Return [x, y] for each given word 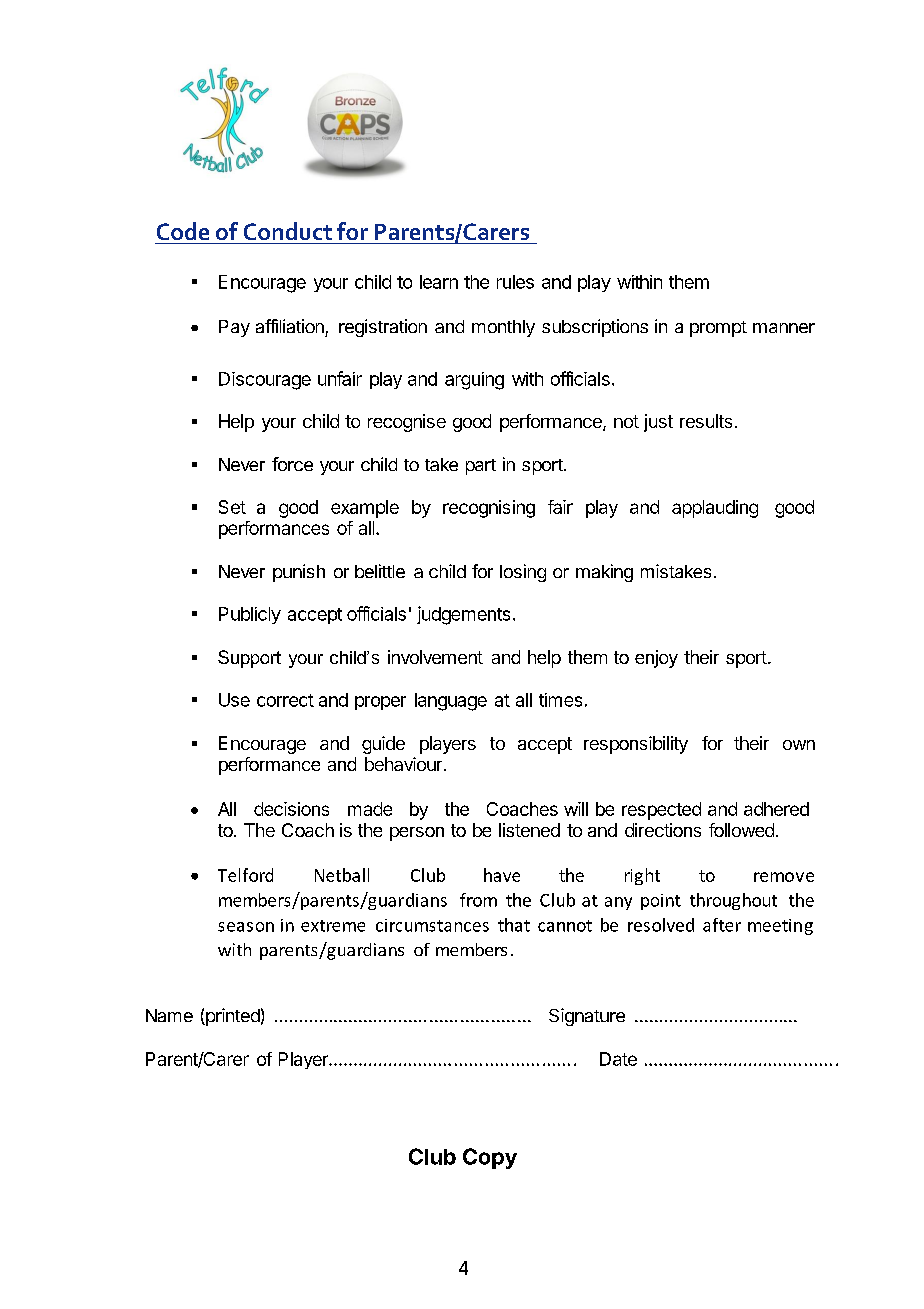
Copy [490, 1158]
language [451, 702]
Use [234, 700]
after [722, 925]
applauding [715, 509]
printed [232, 1017]
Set [232, 507]
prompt [718, 329]
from [478, 900]
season [246, 927]
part [481, 467]
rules [515, 282]
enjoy [656, 659]
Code [183, 231]
